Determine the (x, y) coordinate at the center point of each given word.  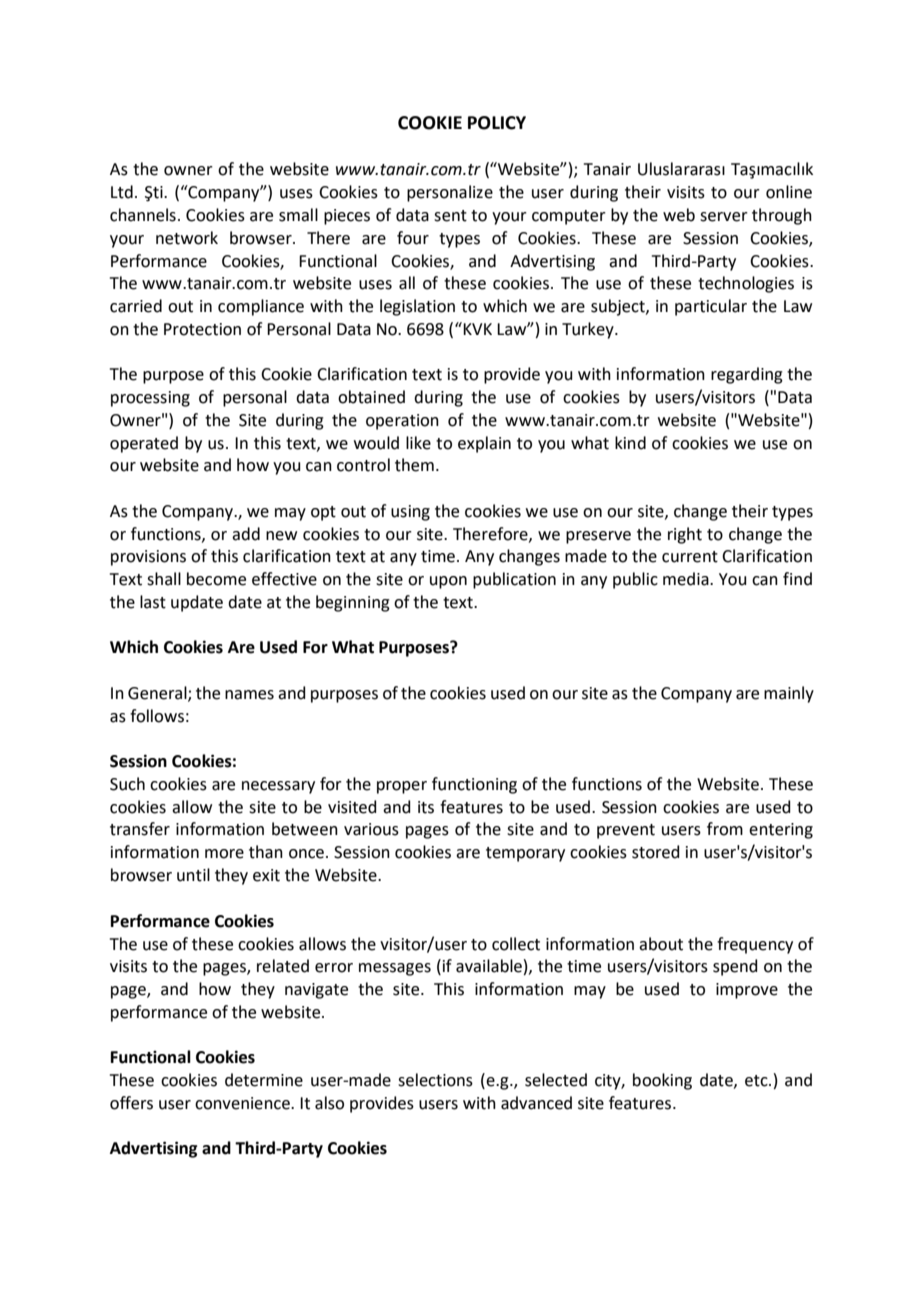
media (687, 579)
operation (402, 422)
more (224, 854)
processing (150, 399)
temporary (525, 854)
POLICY (497, 123)
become (216, 579)
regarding (747, 375)
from (725, 829)
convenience (243, 1103)
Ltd (122, 192)
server (724, 217)
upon (448, 582)
